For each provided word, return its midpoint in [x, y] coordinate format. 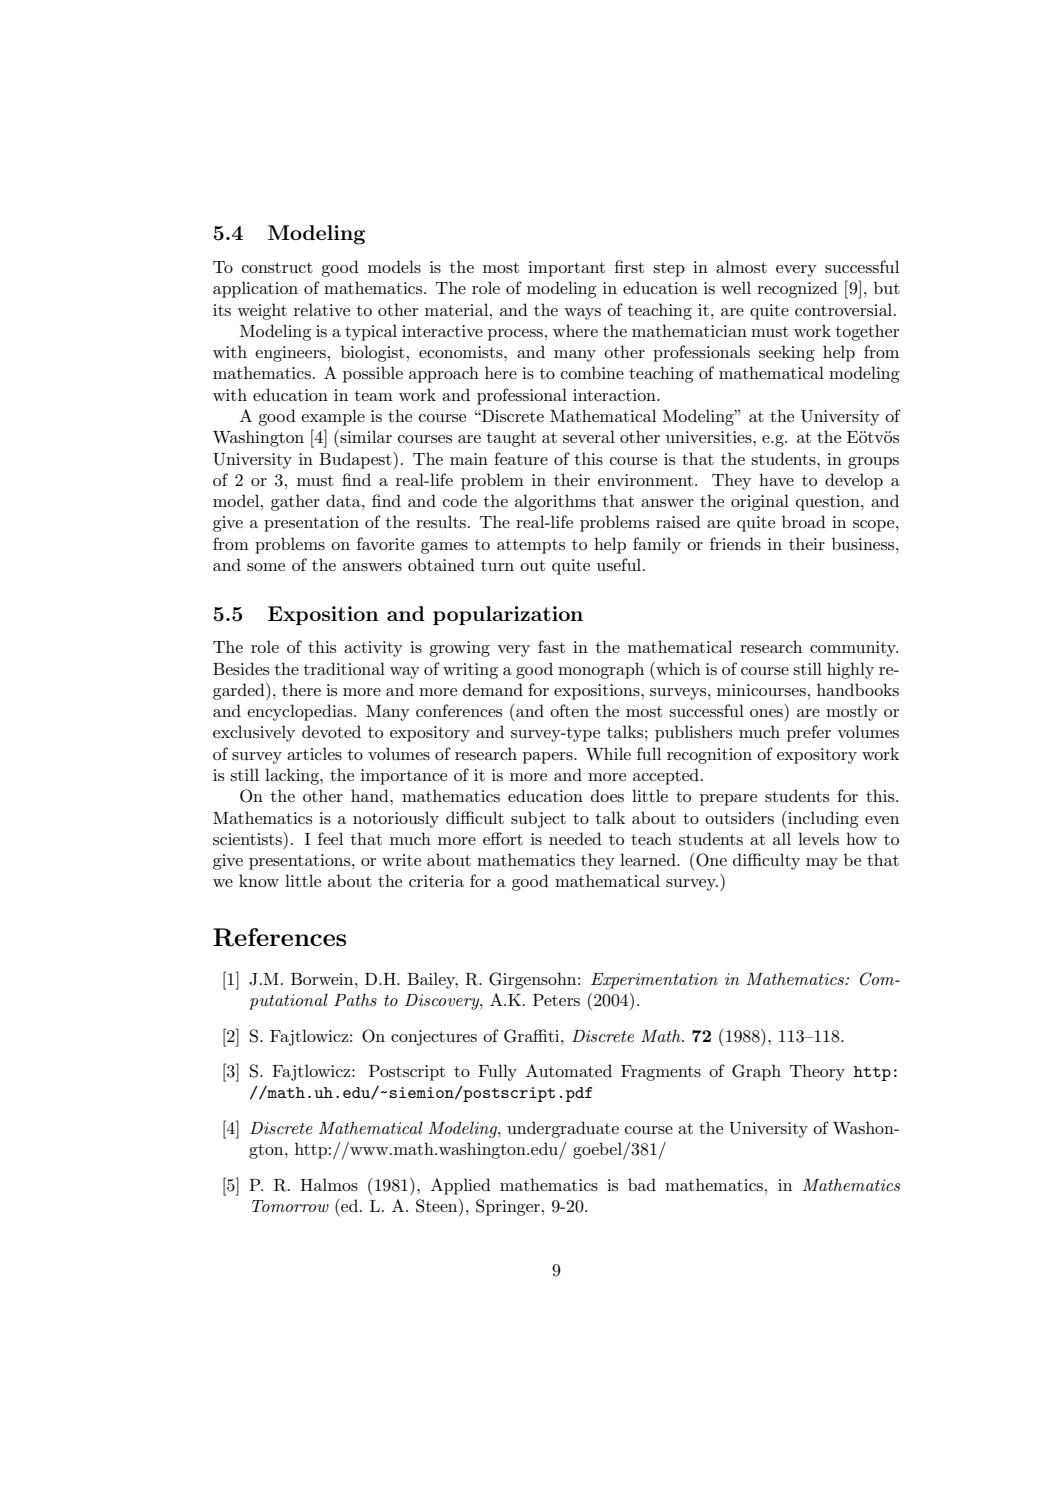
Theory [817, 1072]
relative [322, 309]
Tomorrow [290, 1206]
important [566, 269]
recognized [797, 289]
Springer [509, 1207]
